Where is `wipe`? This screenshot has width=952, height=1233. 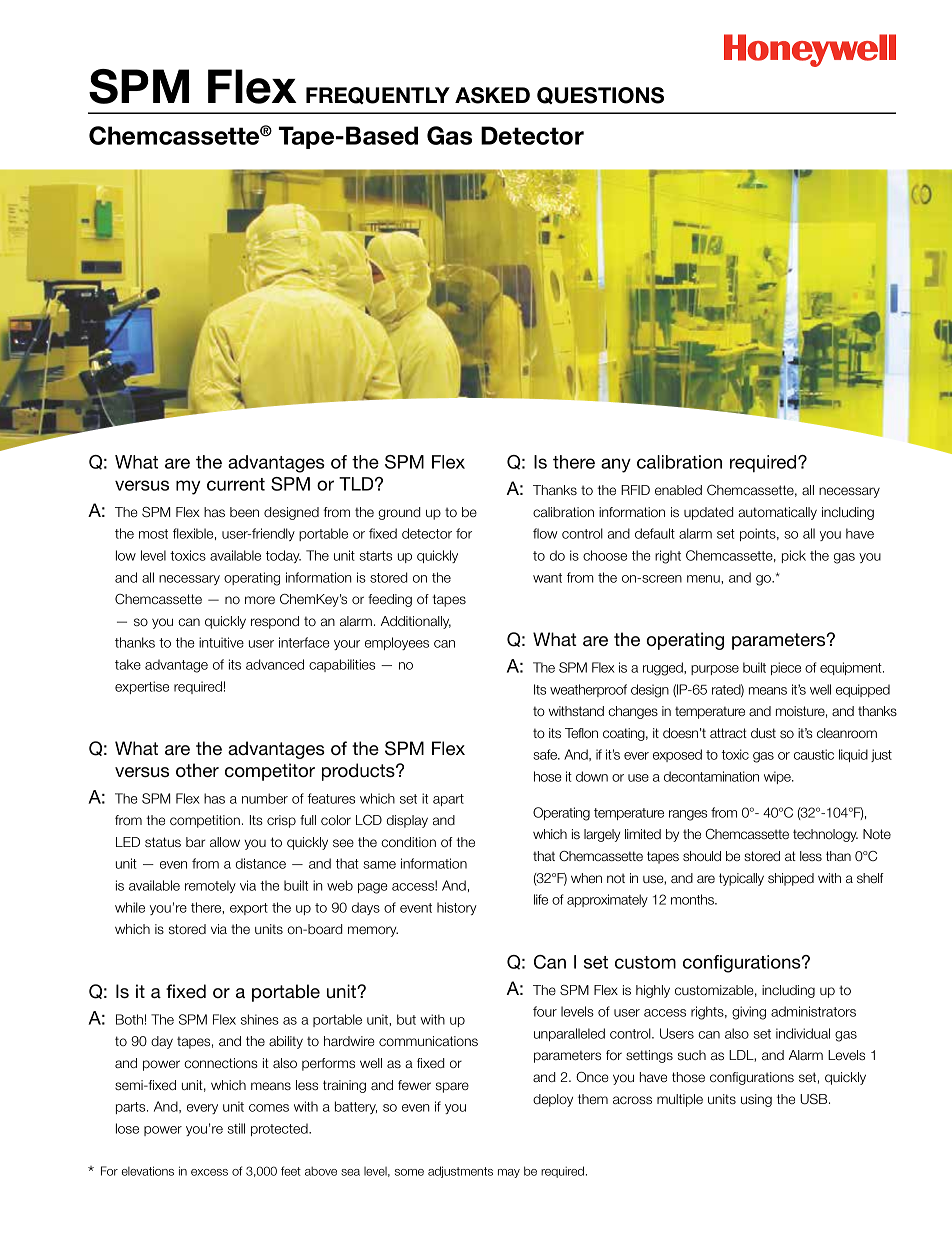
wipe is located at coordinates (778, 777).
